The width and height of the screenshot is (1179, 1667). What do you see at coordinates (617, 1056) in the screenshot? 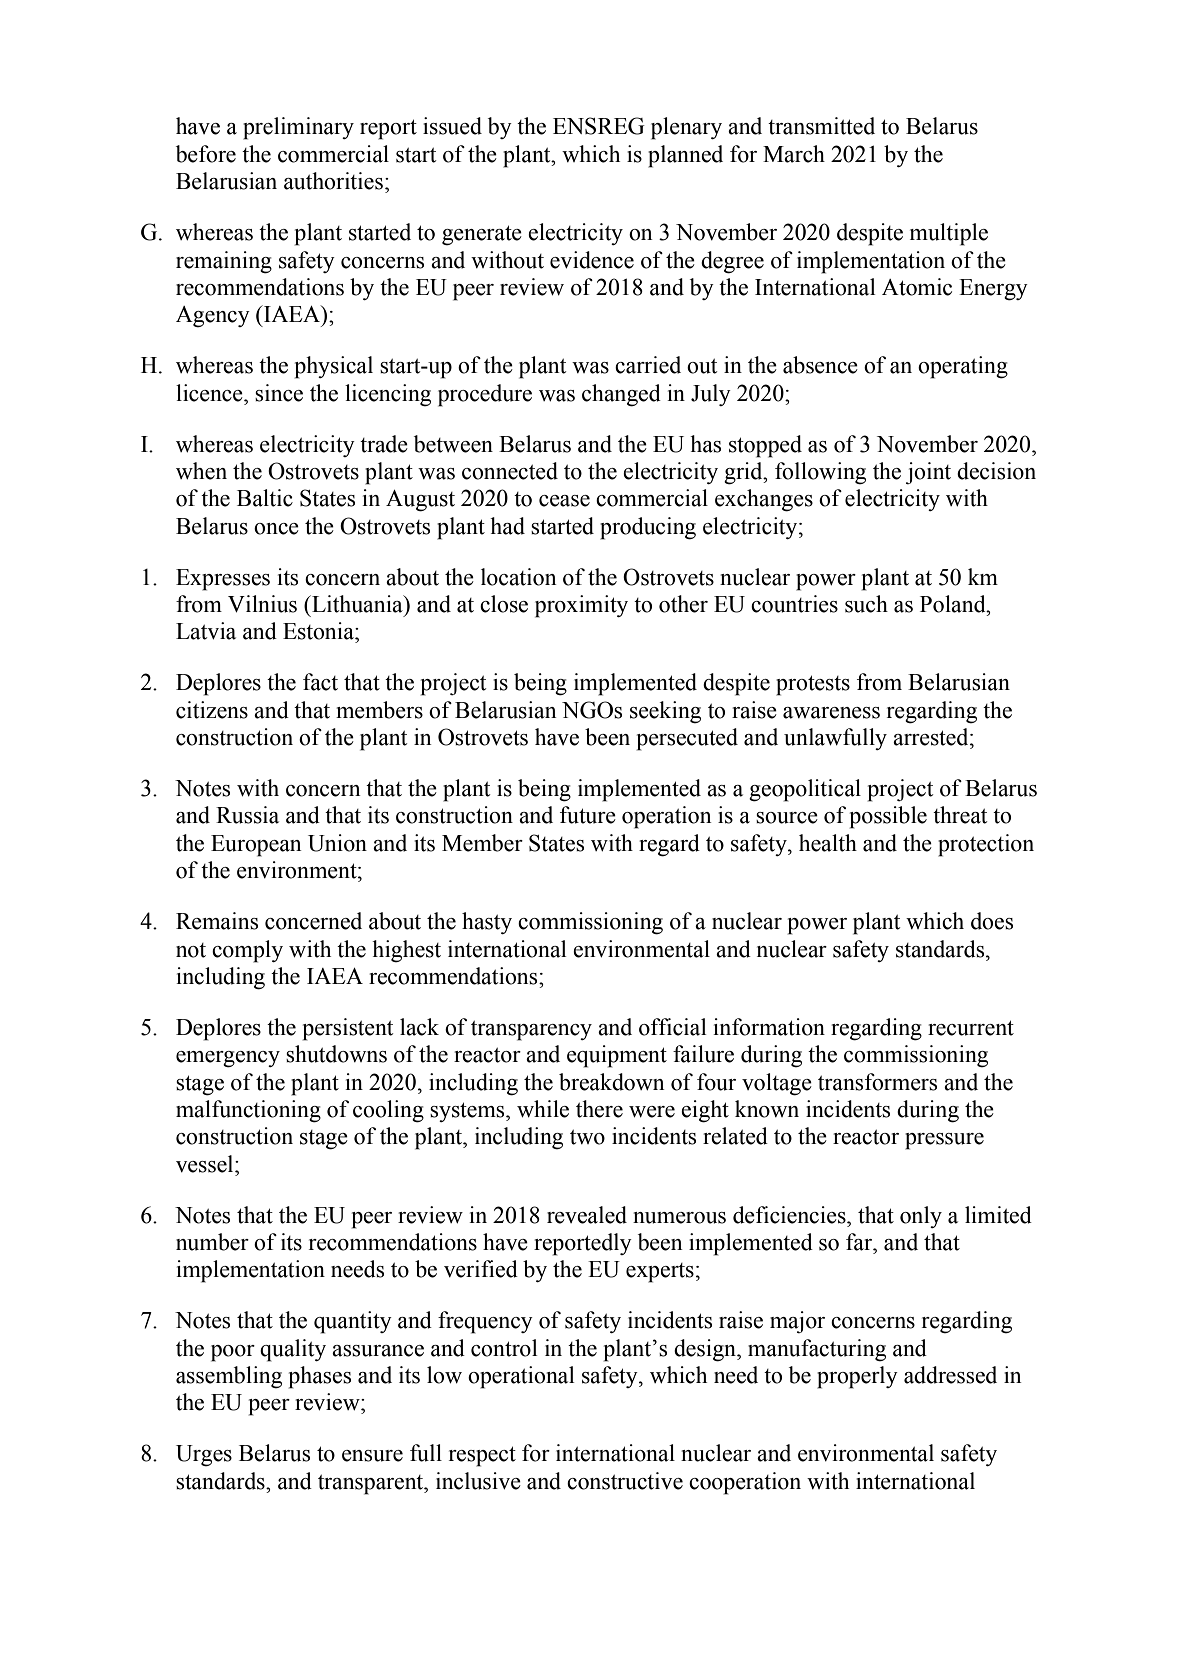
I see `equipment` at bounding box center [617, 1056].
